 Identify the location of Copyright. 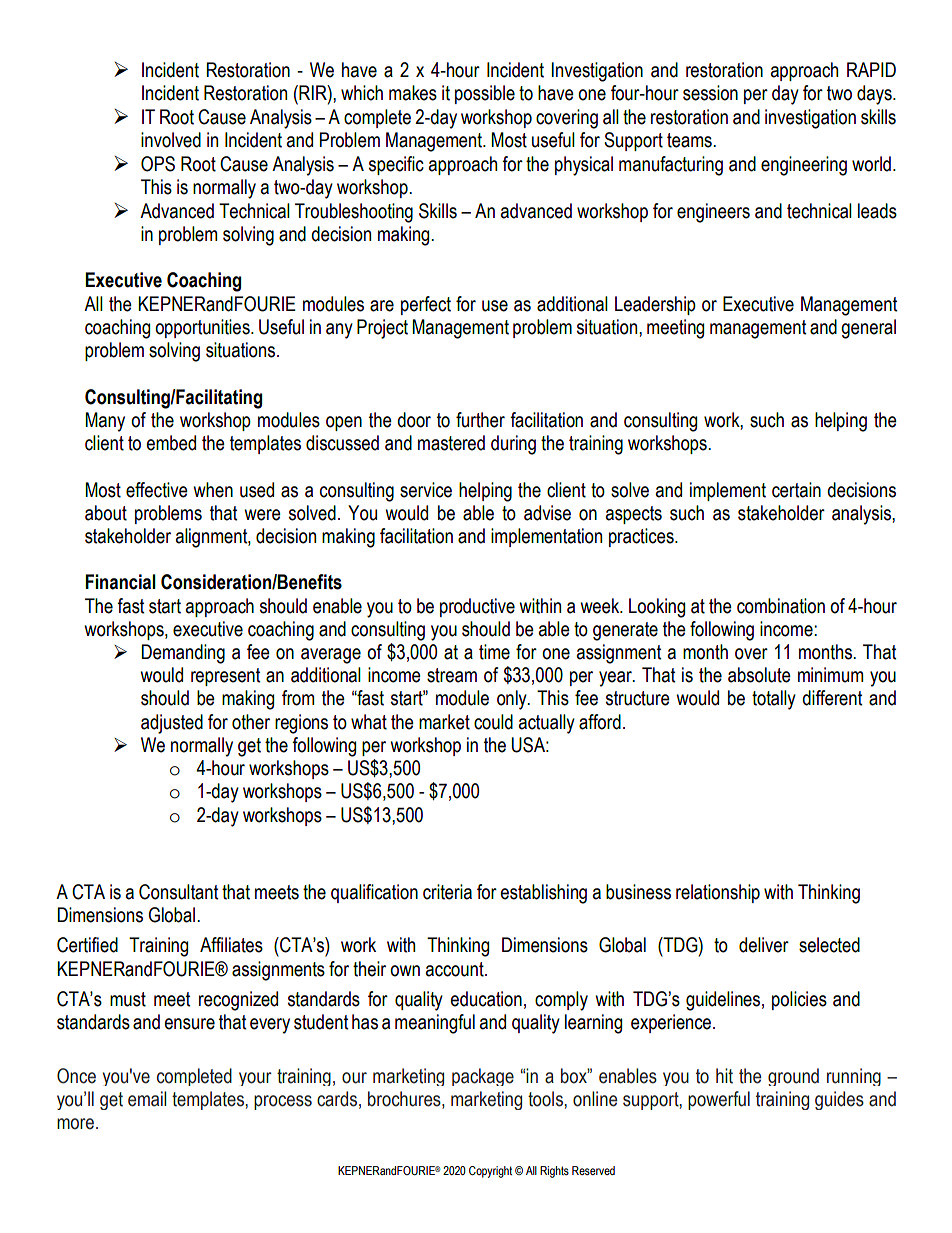
(490, 1172).
